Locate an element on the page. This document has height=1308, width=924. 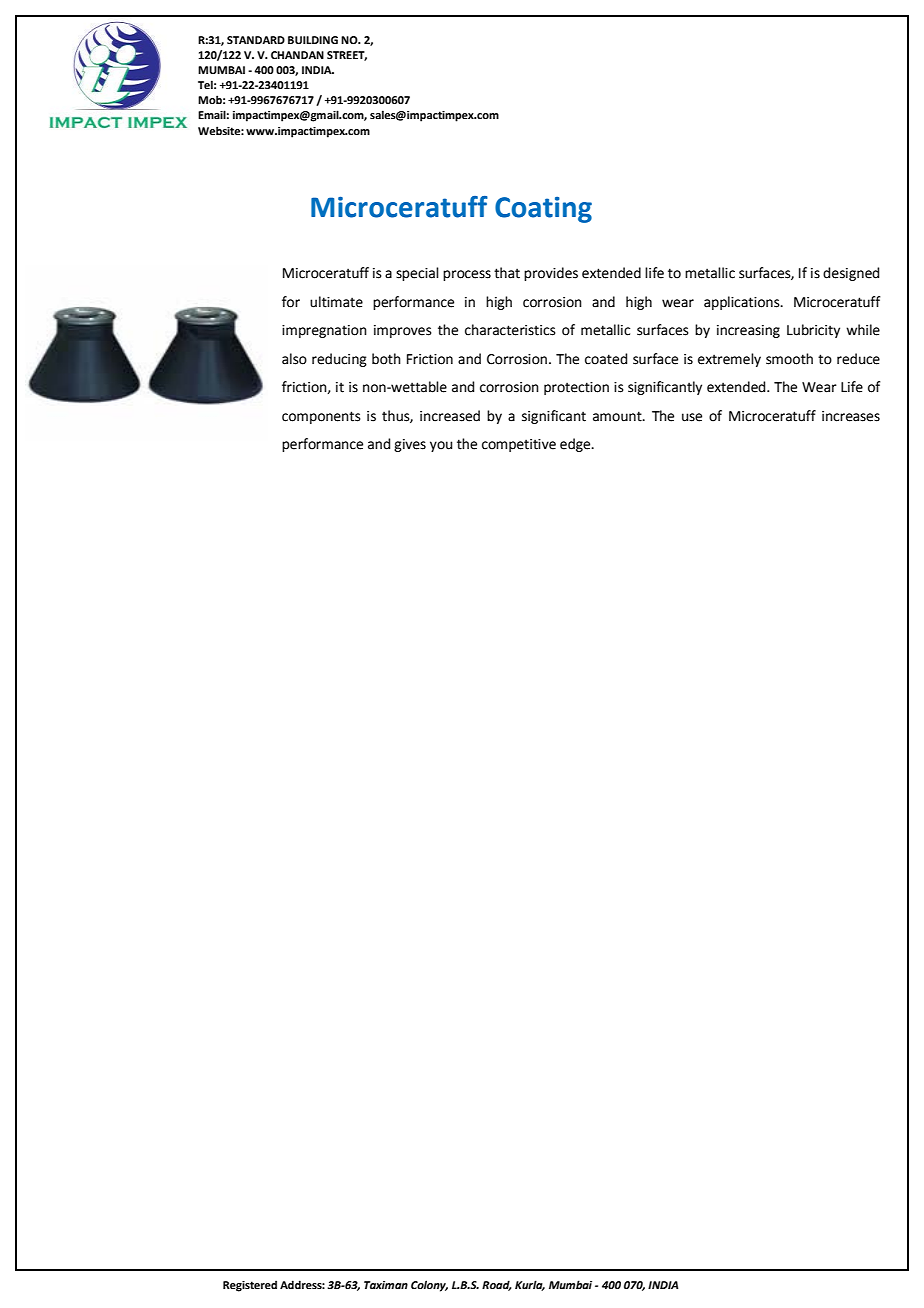
designed is located at coordinates (851, 274).
